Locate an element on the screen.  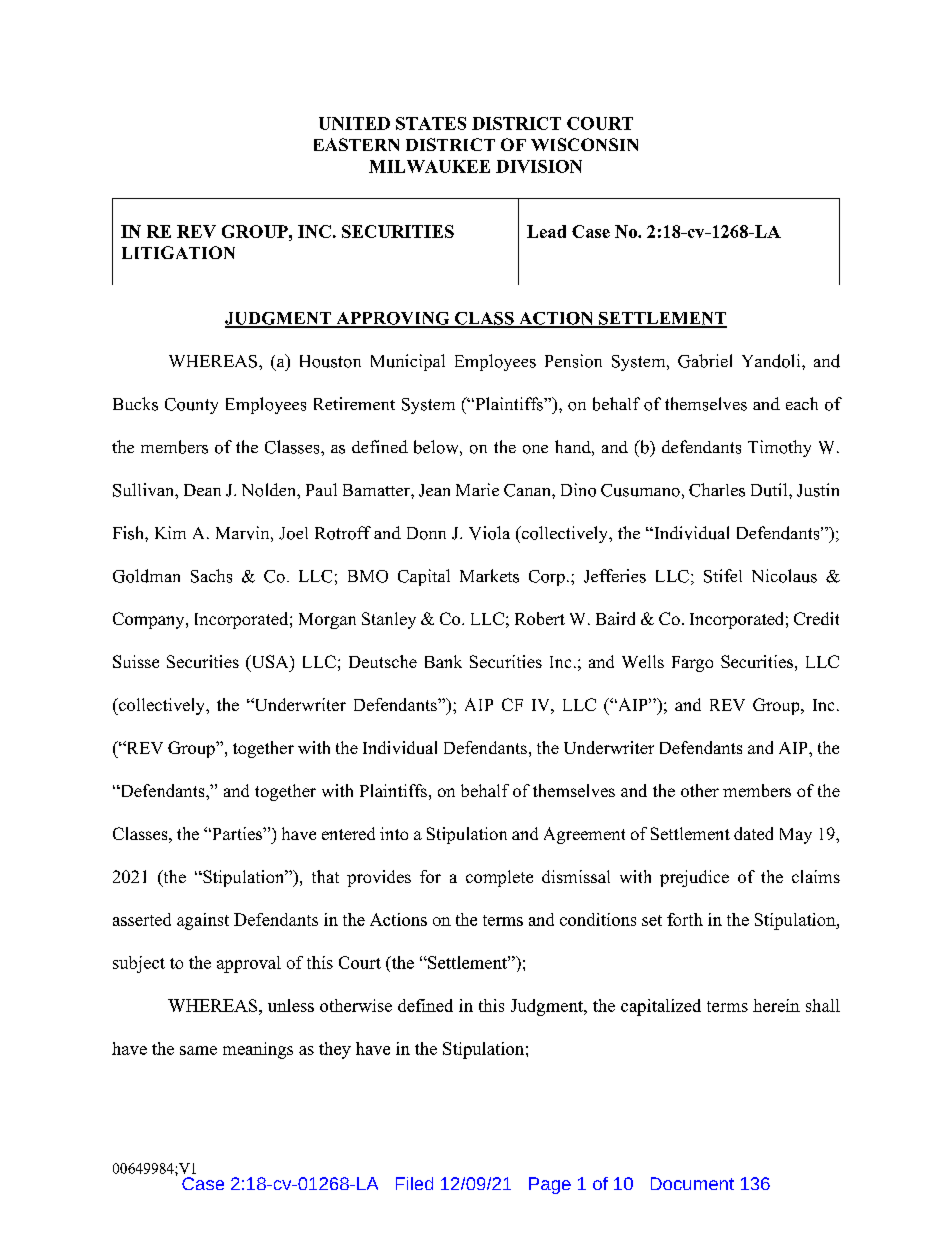
complete is located at coordinates (499, 878).
